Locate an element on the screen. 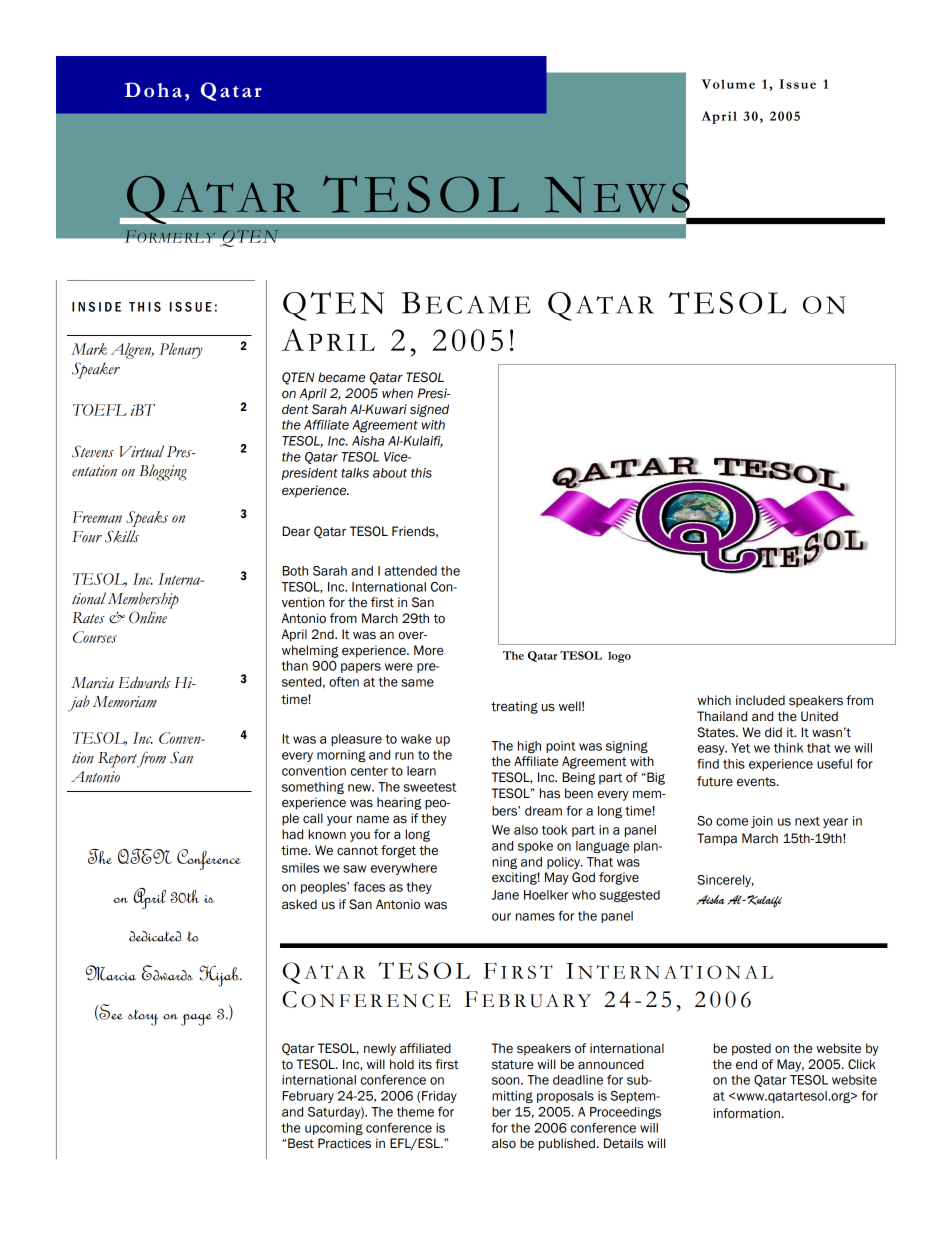  Doha is located at coordinates (153, 90).
